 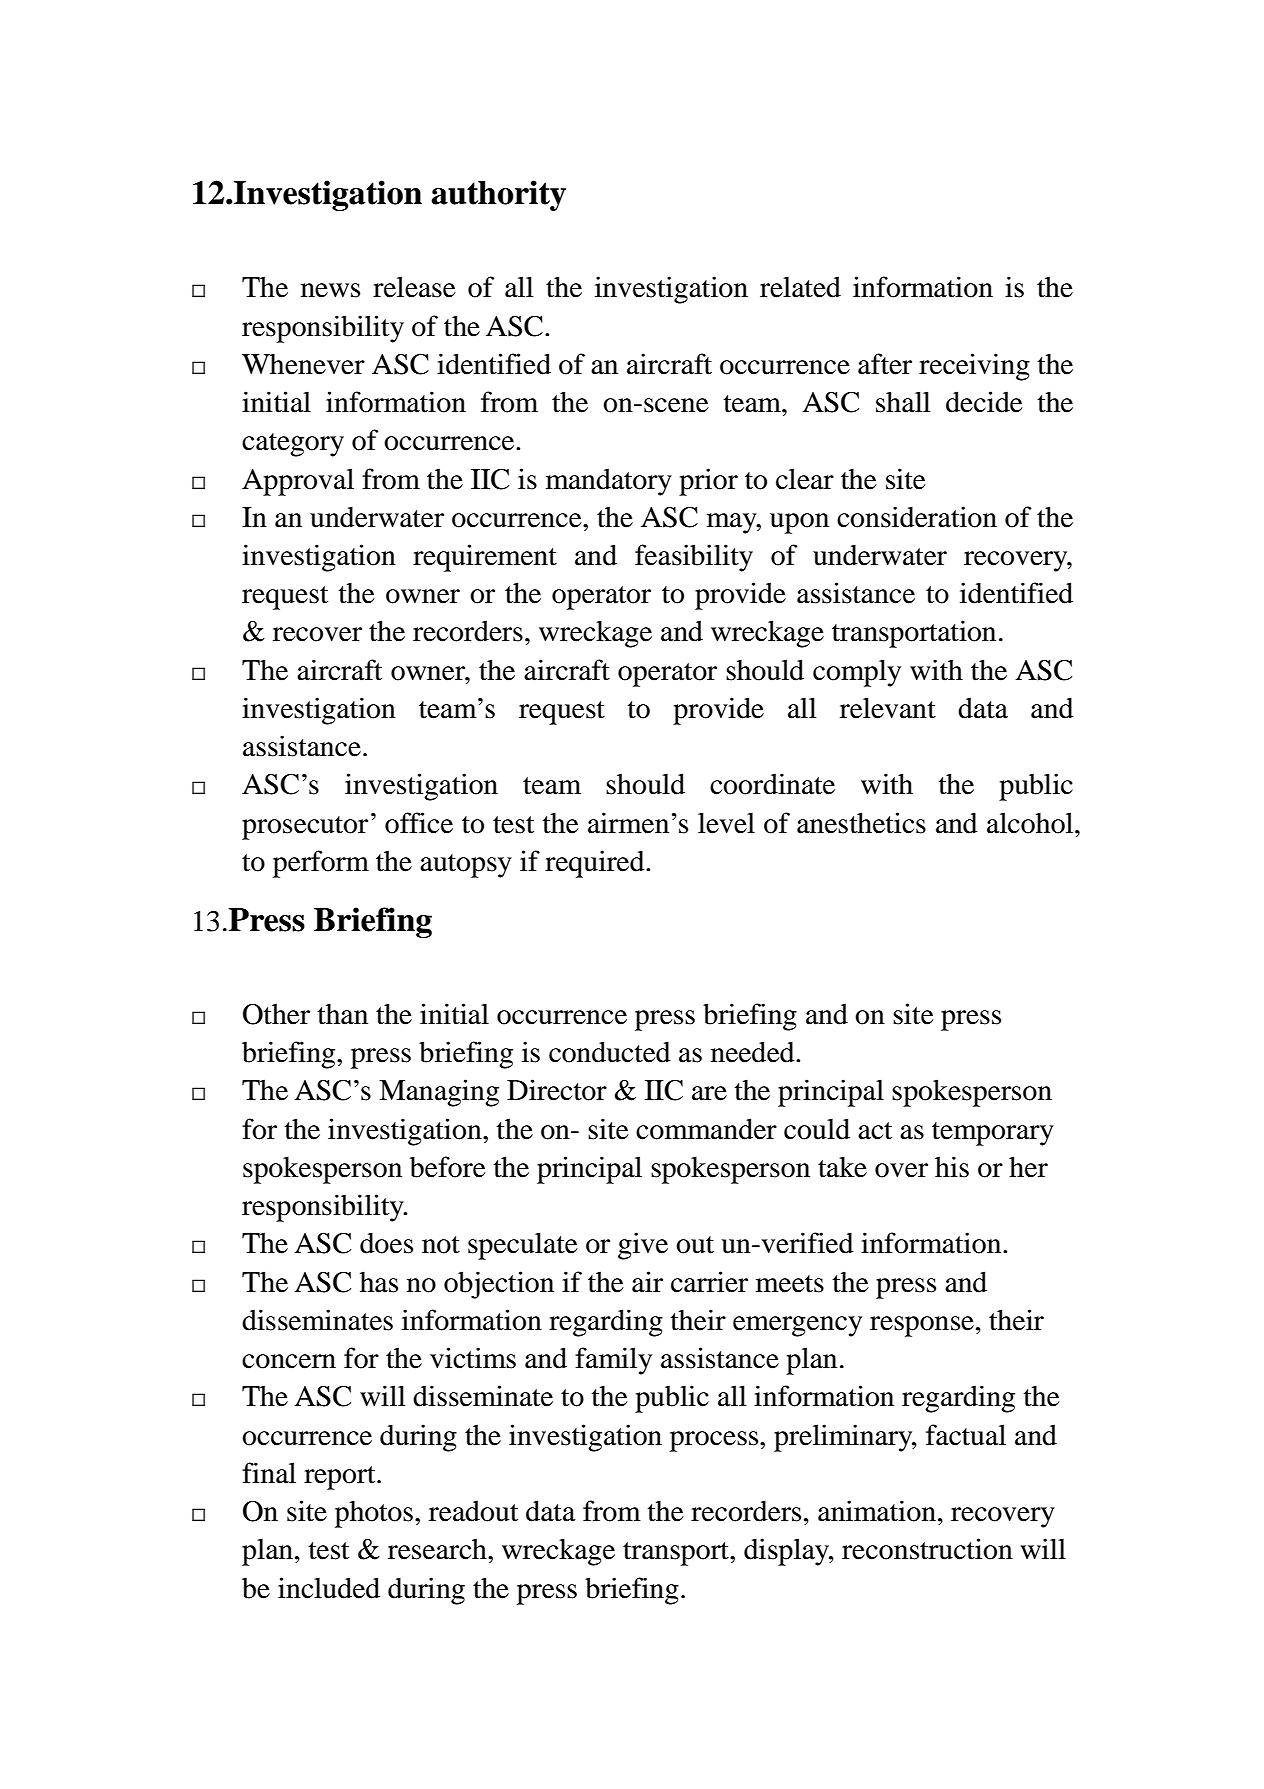 I want to click on perform, so click(x=321, y=864).
